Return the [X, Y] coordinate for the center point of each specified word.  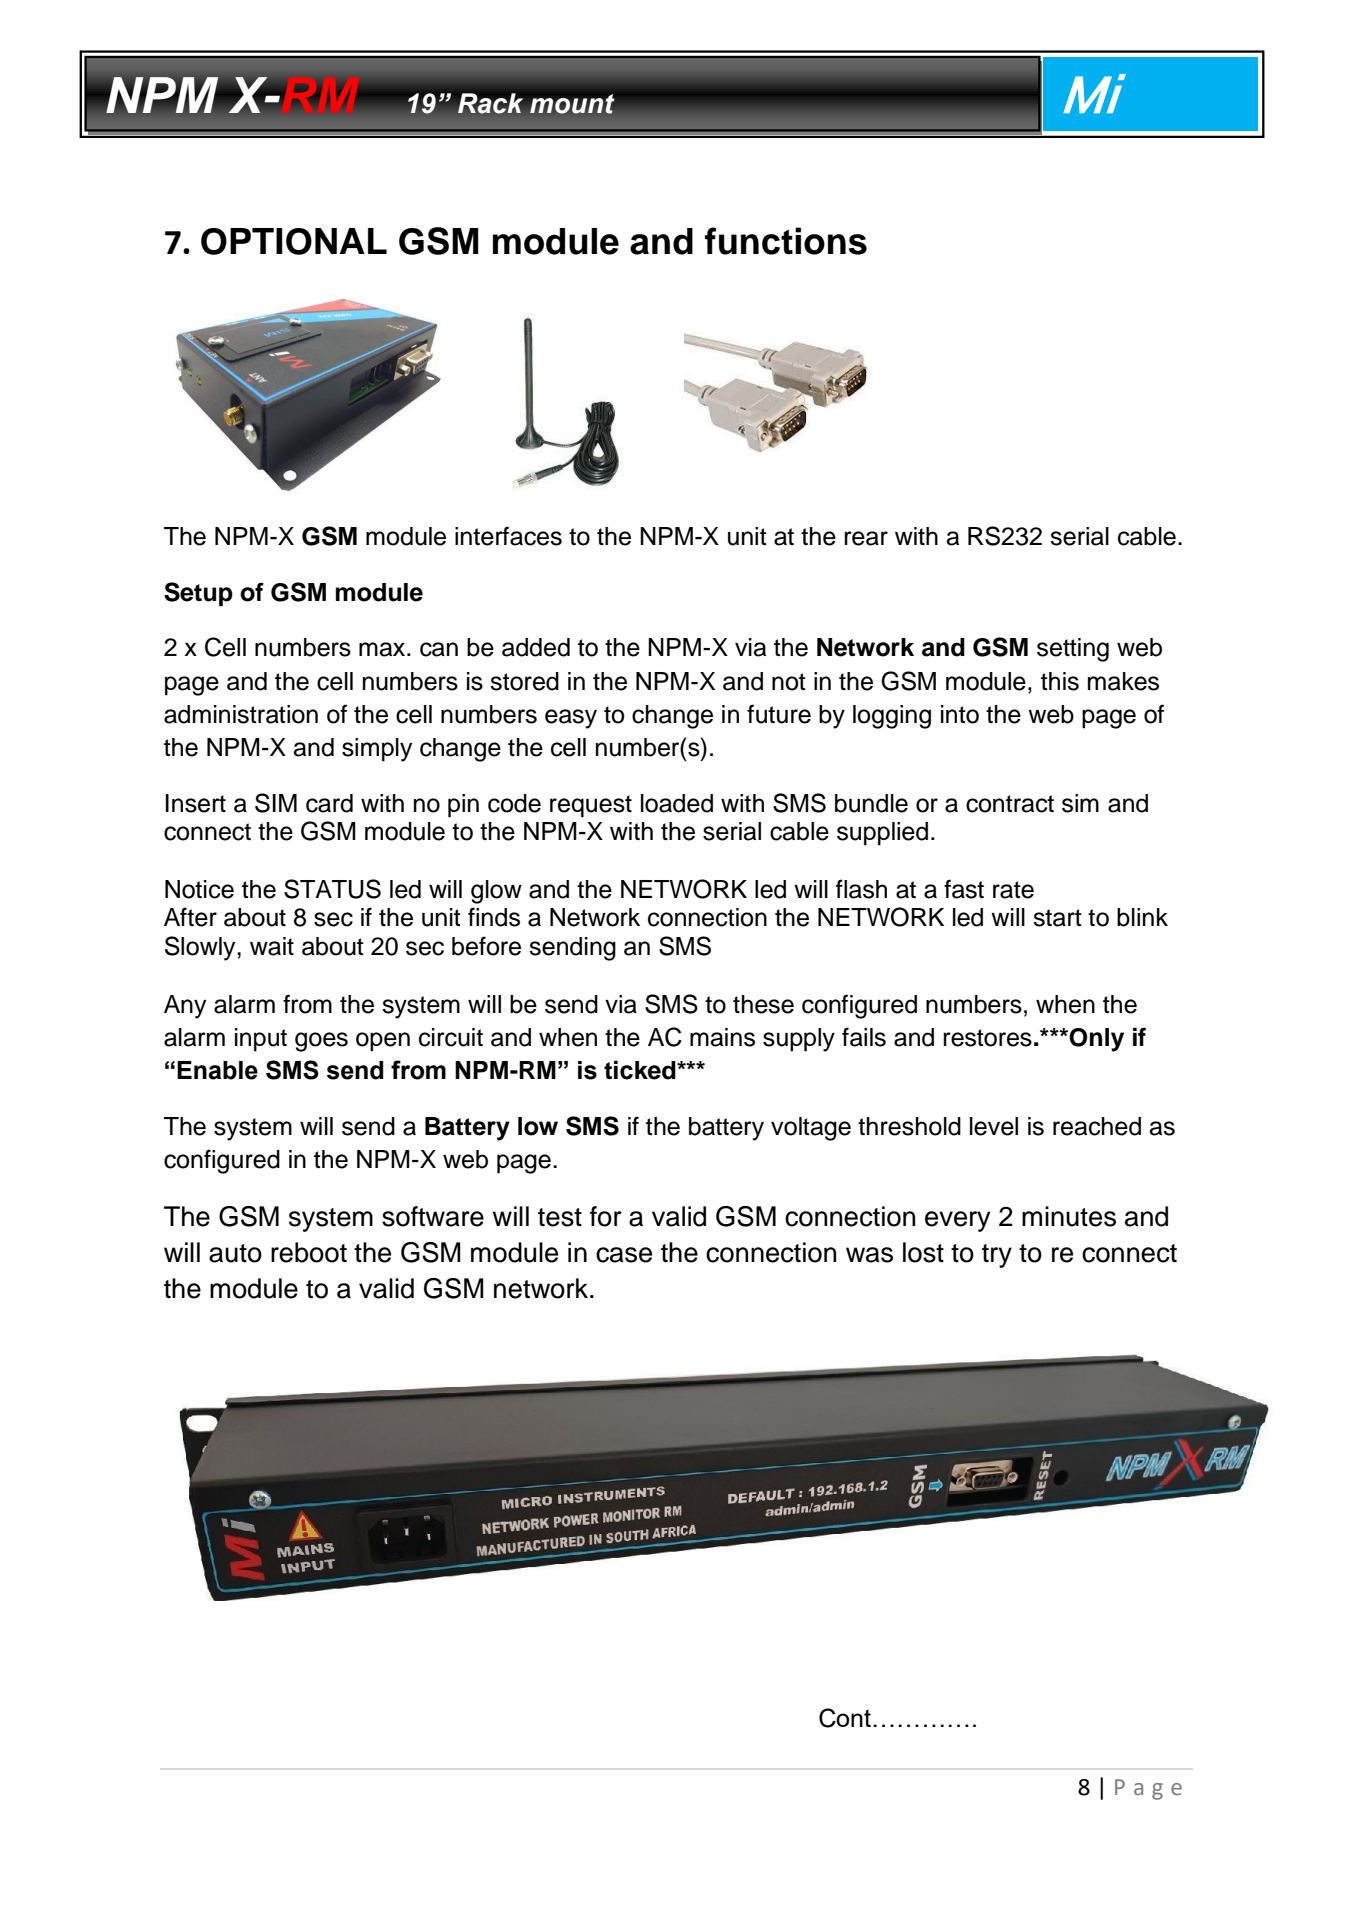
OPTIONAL [294, 241]
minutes [1069, 1216]
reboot [309, 1252]
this [1060, 681]
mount [572, 104]
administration [241, 714]
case [624, 1255]
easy [571, 719]
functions [786, 241]
